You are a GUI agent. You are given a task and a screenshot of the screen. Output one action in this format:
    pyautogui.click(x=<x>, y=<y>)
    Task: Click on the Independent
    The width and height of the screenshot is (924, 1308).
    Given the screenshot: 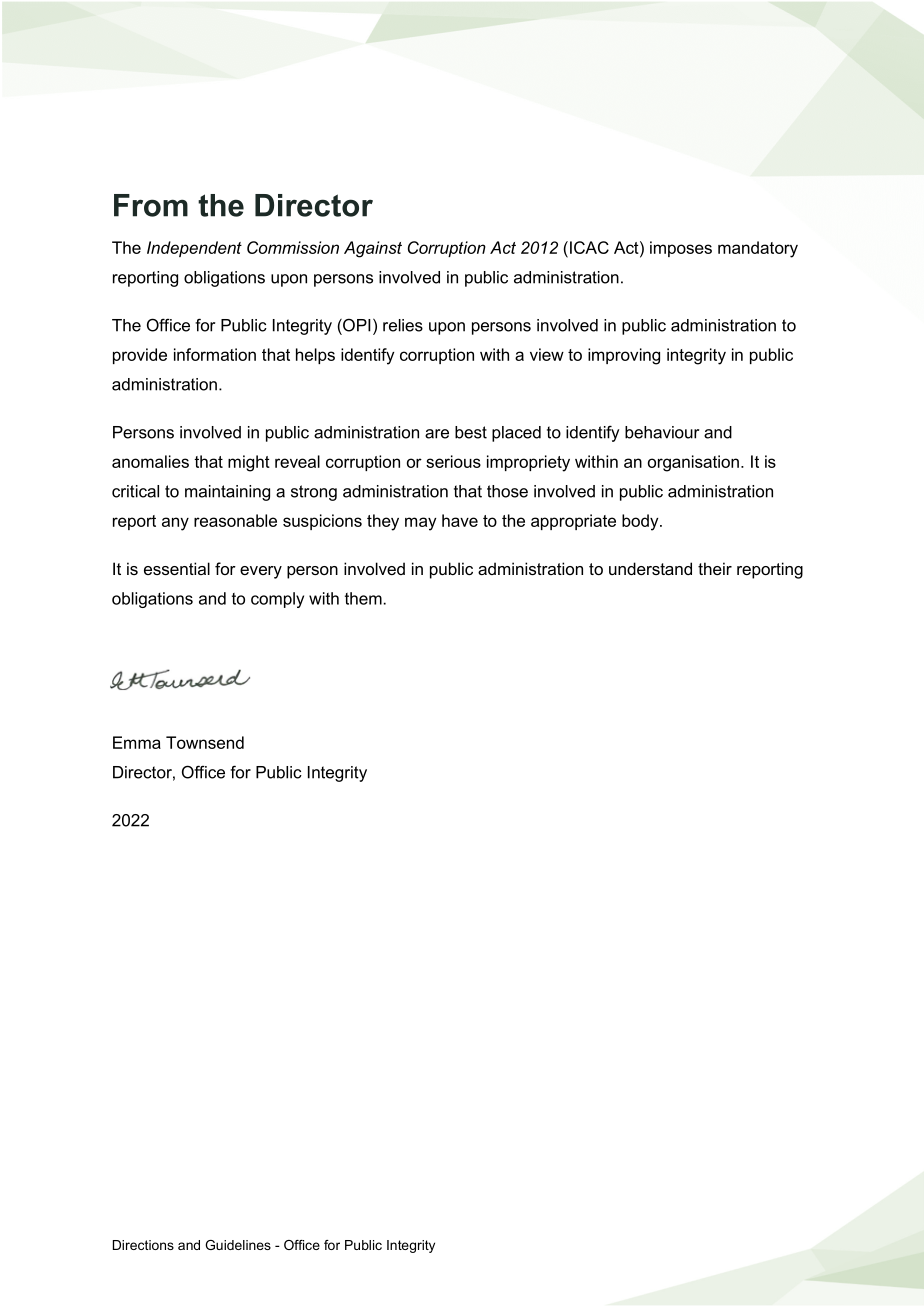 What is the action you would take?
    pyautogui.click(x=194, y=249)
